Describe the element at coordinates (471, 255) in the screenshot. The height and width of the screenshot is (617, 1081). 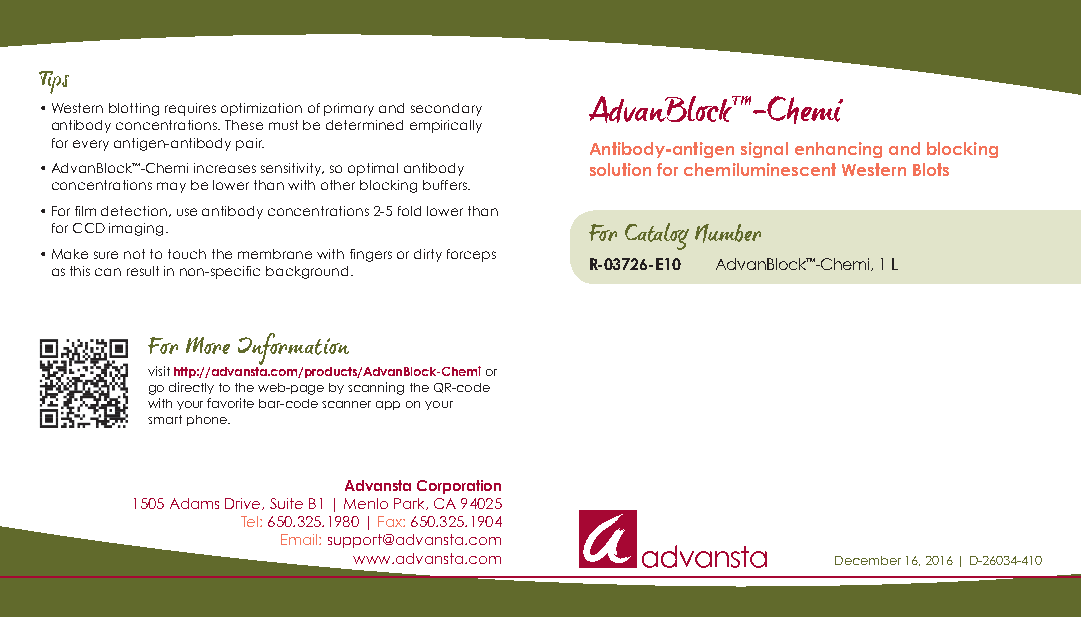
I see `forceps` at that location.
